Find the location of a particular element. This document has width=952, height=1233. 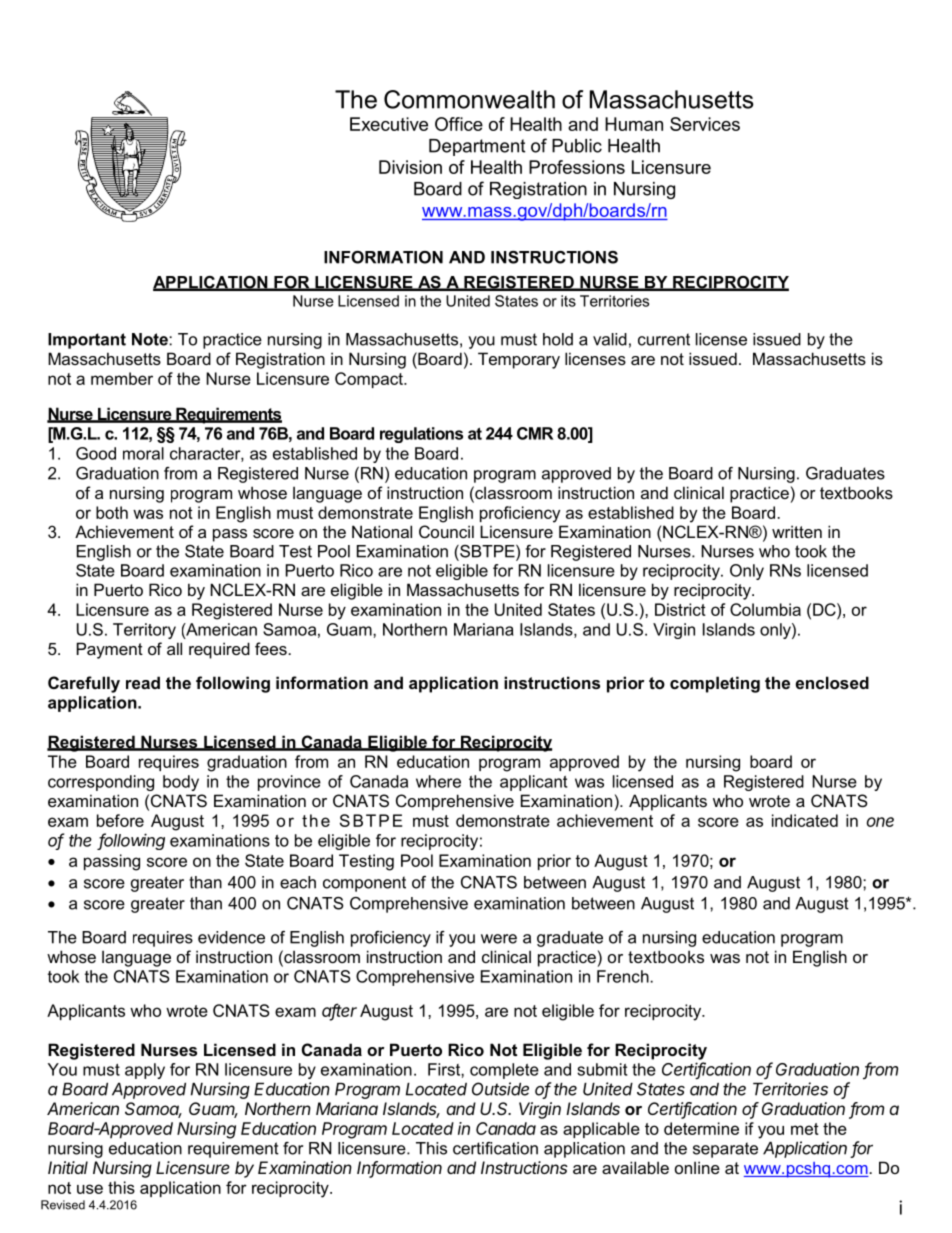

French is located at coordinates (624, 976).
